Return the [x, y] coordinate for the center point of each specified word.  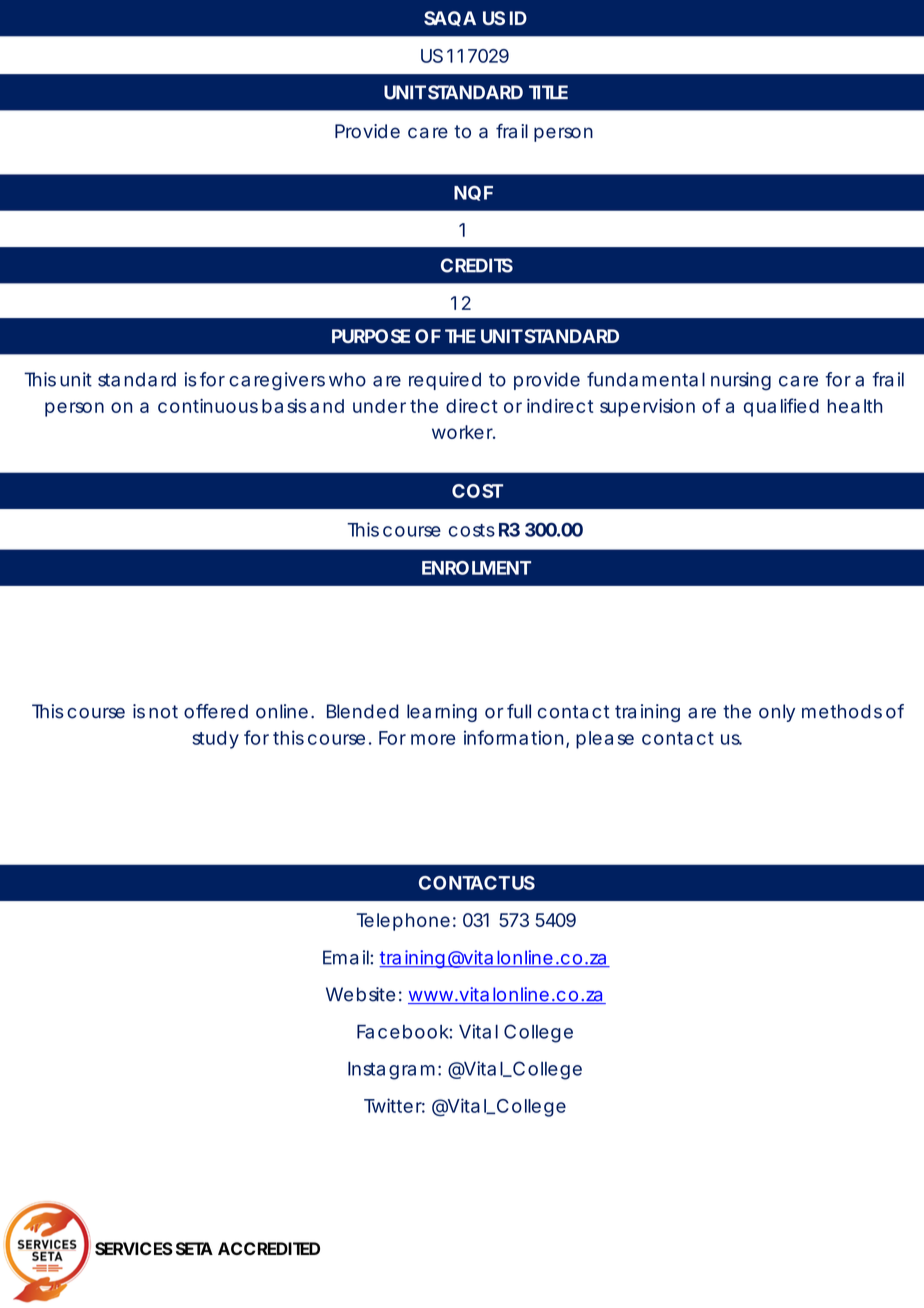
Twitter [394, 1105]
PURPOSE [371, 336]
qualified [781, 407]
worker [464, 432]
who [347, 379]
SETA [194, 1249]
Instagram [394, 1070]
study [215, 740]
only [777, 713]
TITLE [548, 92]
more [433, 739]
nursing [741, 381]
